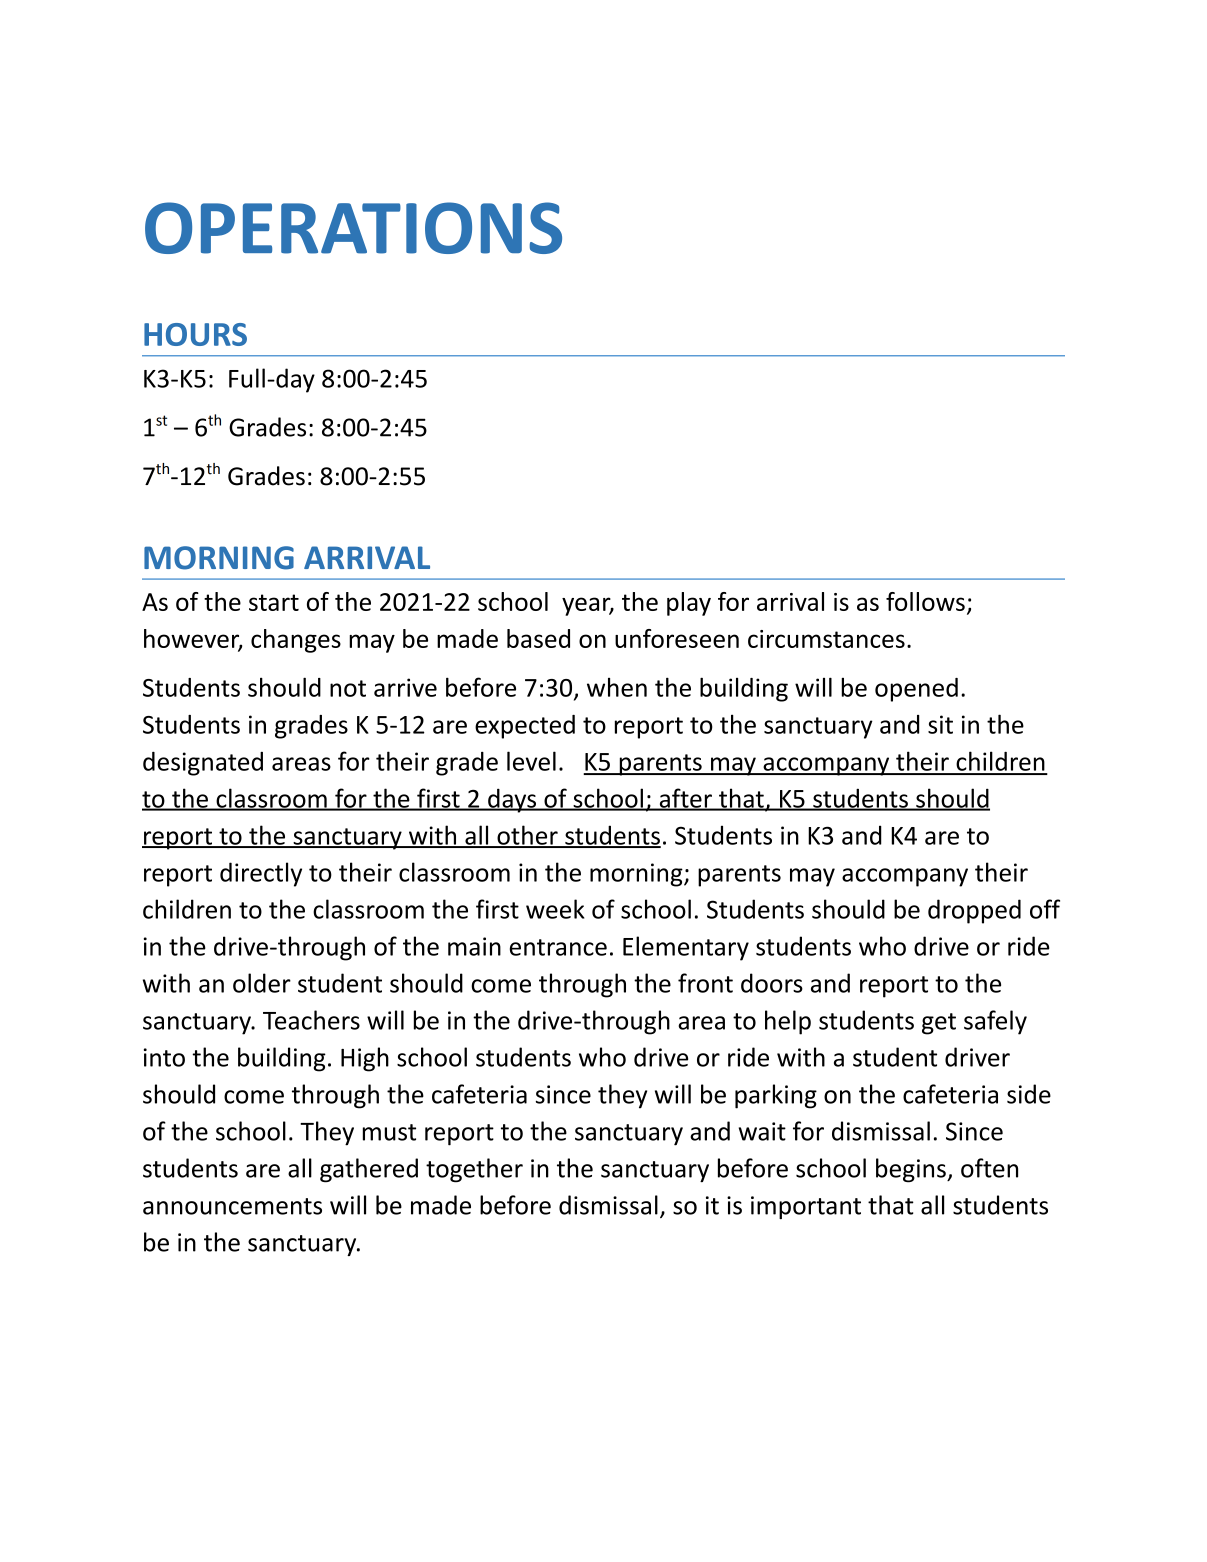 This screenshot has height=1562, width=1207. I want to click on entrance, so click(558, 947).
